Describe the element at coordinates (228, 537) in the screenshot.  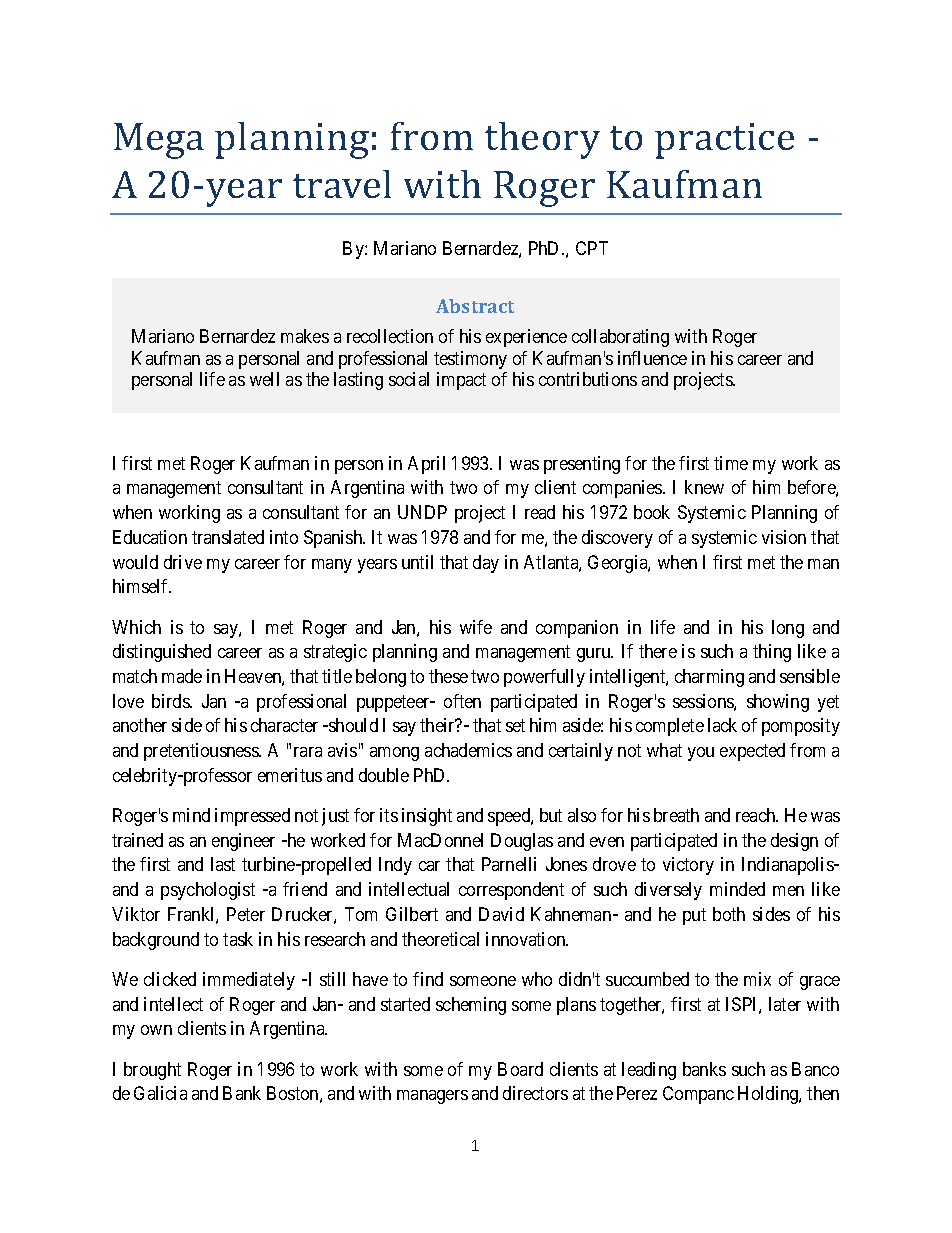
I see `translated` at that location.
